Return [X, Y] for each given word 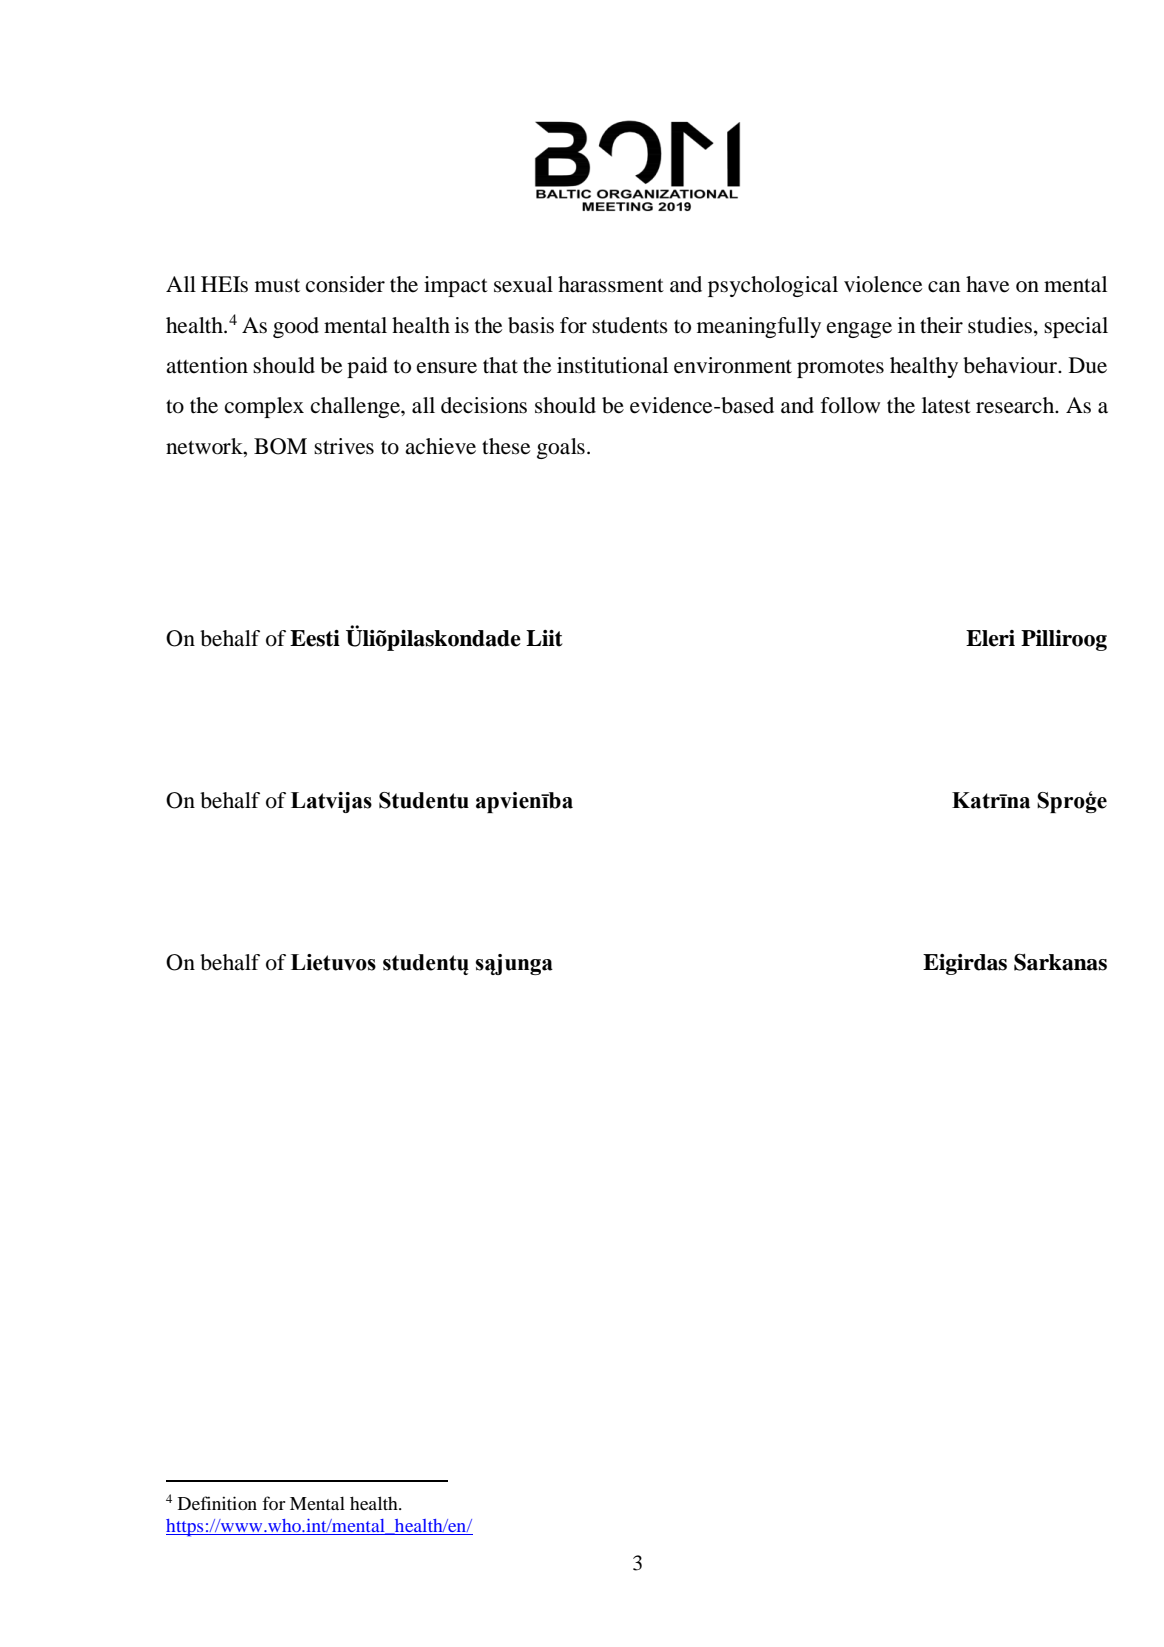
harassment [611, 284]
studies [1000, 325]
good [296, 327]
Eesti [315, 638]
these [506, 446]
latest [946, 405]
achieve [440, 446]
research [1016, 405]
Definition [217, 1503]
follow [850, 405]
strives [344, 446]
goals [561, 448]
